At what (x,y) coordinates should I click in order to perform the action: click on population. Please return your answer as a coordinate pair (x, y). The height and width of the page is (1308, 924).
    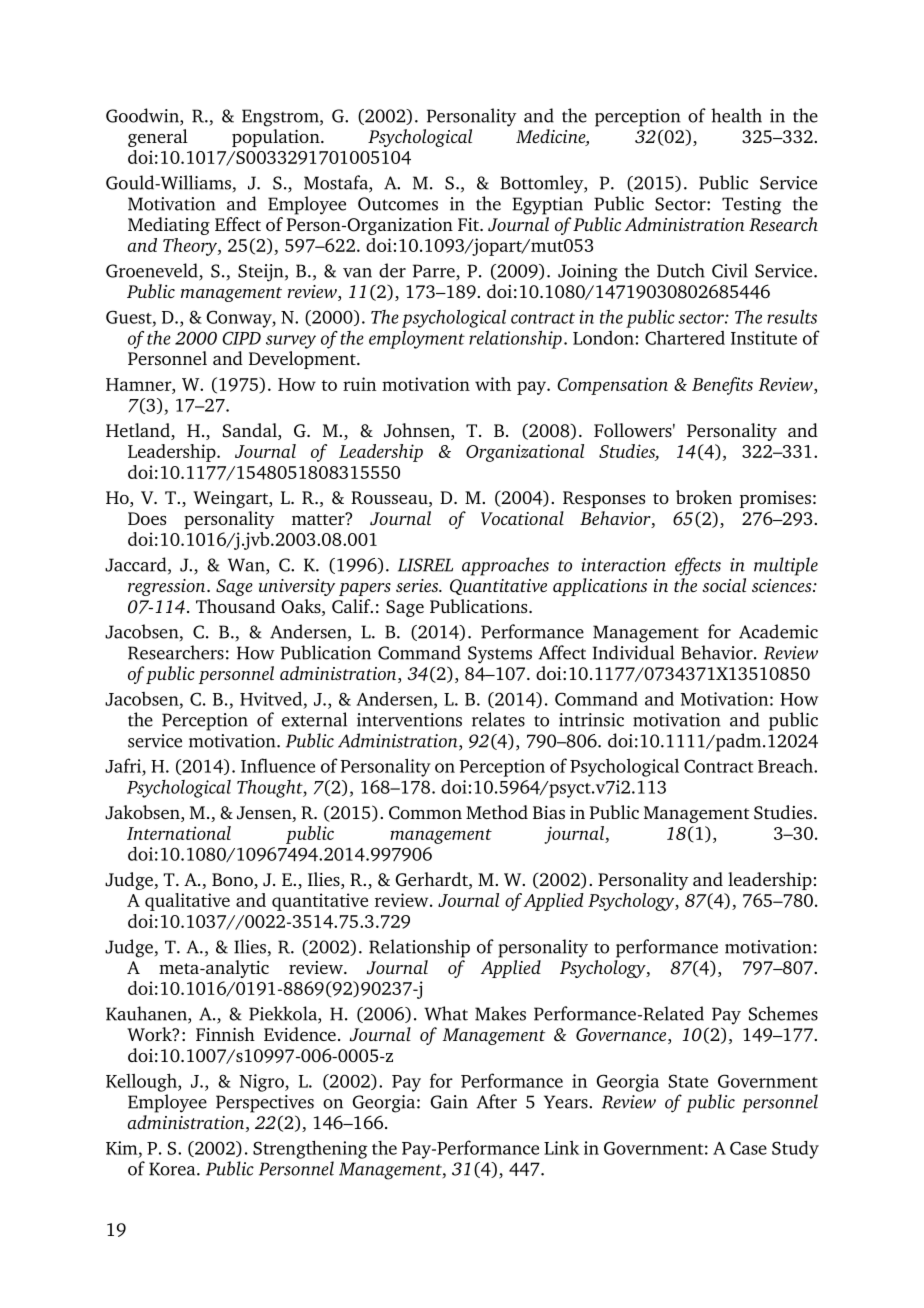
    Looking at the image, I should click on (277, 138).
